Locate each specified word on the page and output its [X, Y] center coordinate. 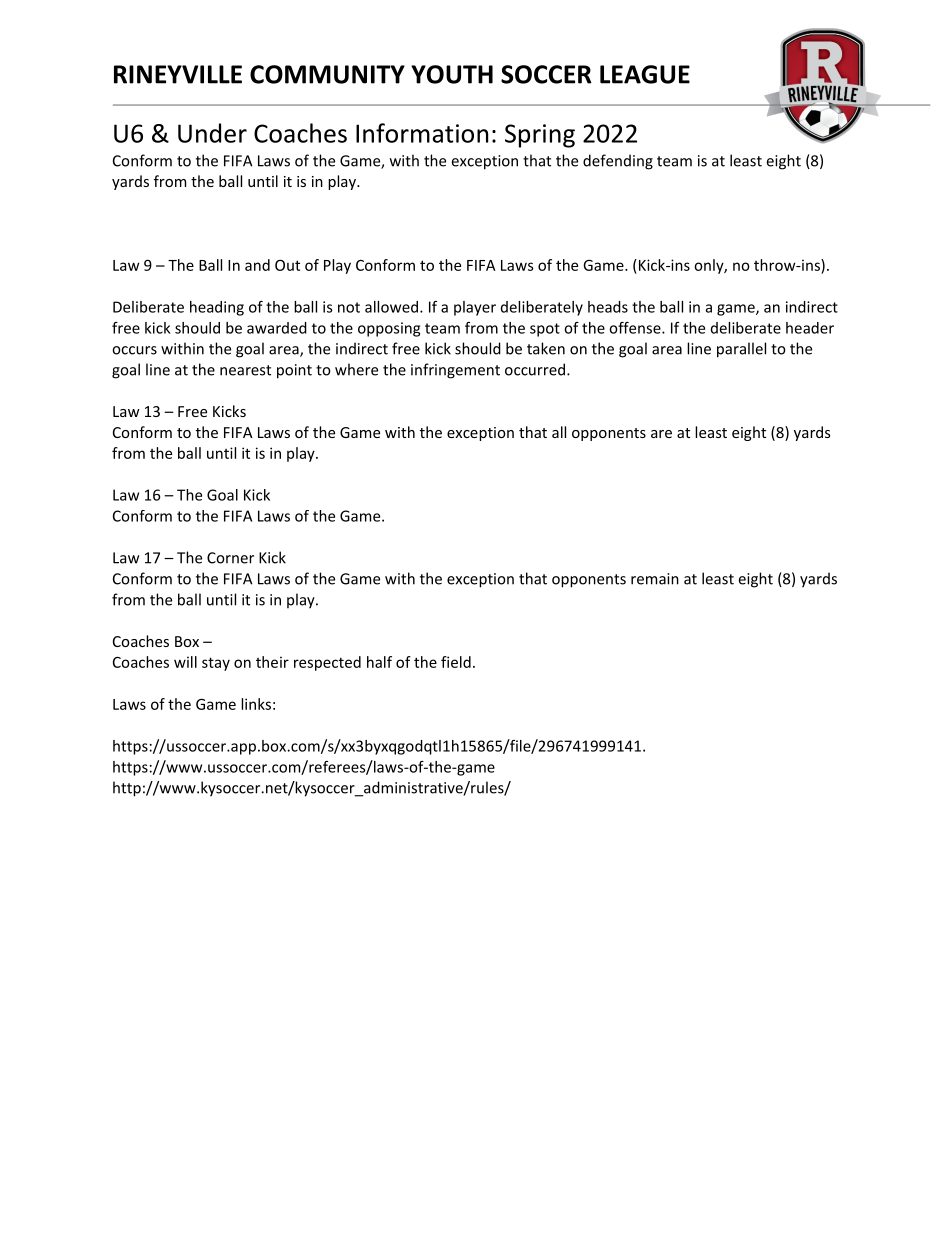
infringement [455, 371]
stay [216, 664]
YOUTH [452, 74]
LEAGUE [645, 74]
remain [655, 579]
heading [217, 308]
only [709, 266]
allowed [391, 307]
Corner [230, 558]
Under [212, 133]
